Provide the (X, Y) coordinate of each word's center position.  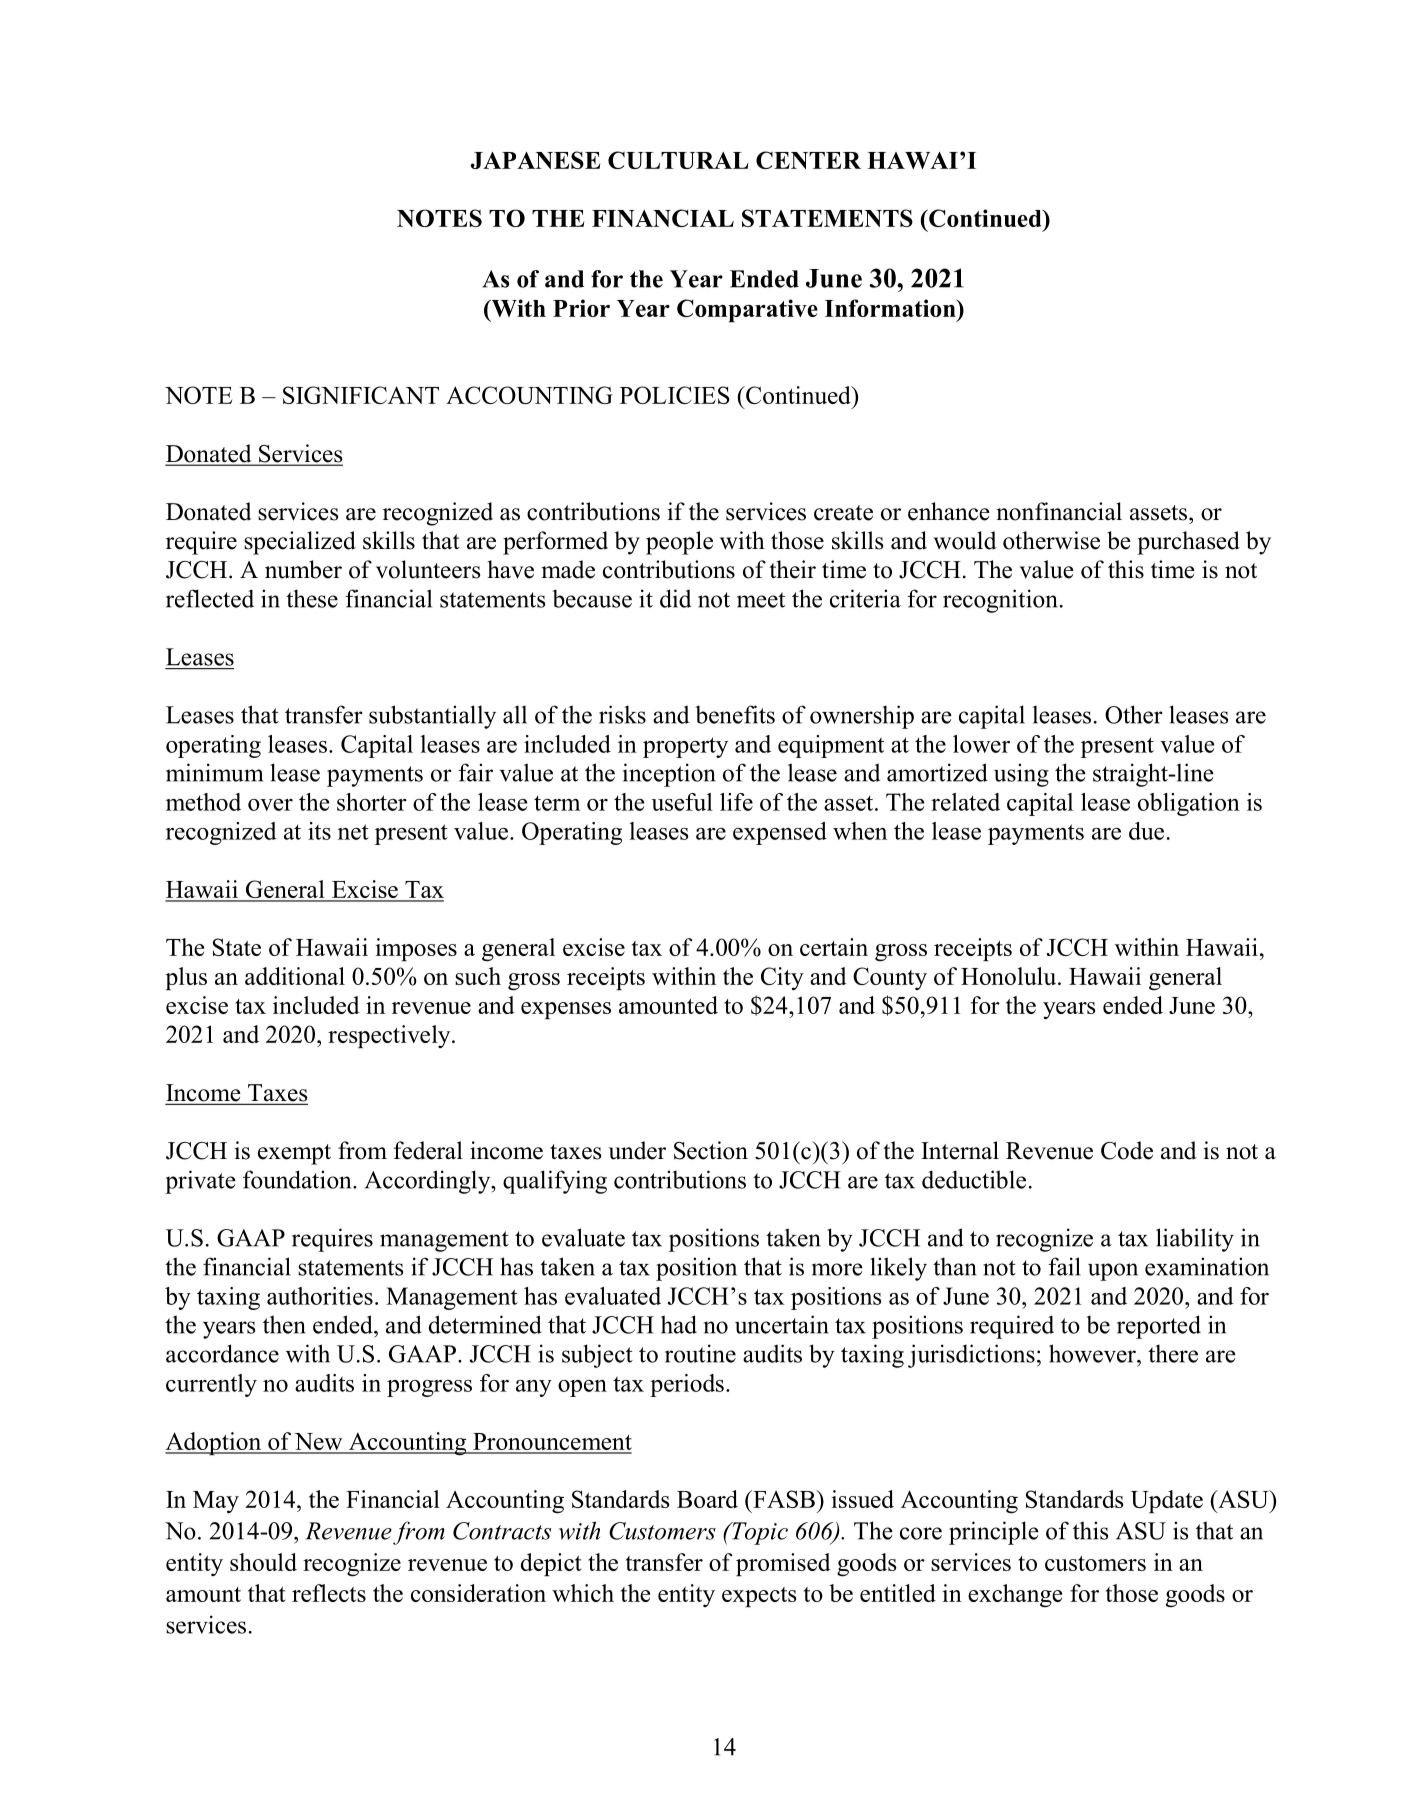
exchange (1015, 1596)
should (263, 1562)
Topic (759, 1533)
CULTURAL (678, 160)
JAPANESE (535, 160)
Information (891, 308)
